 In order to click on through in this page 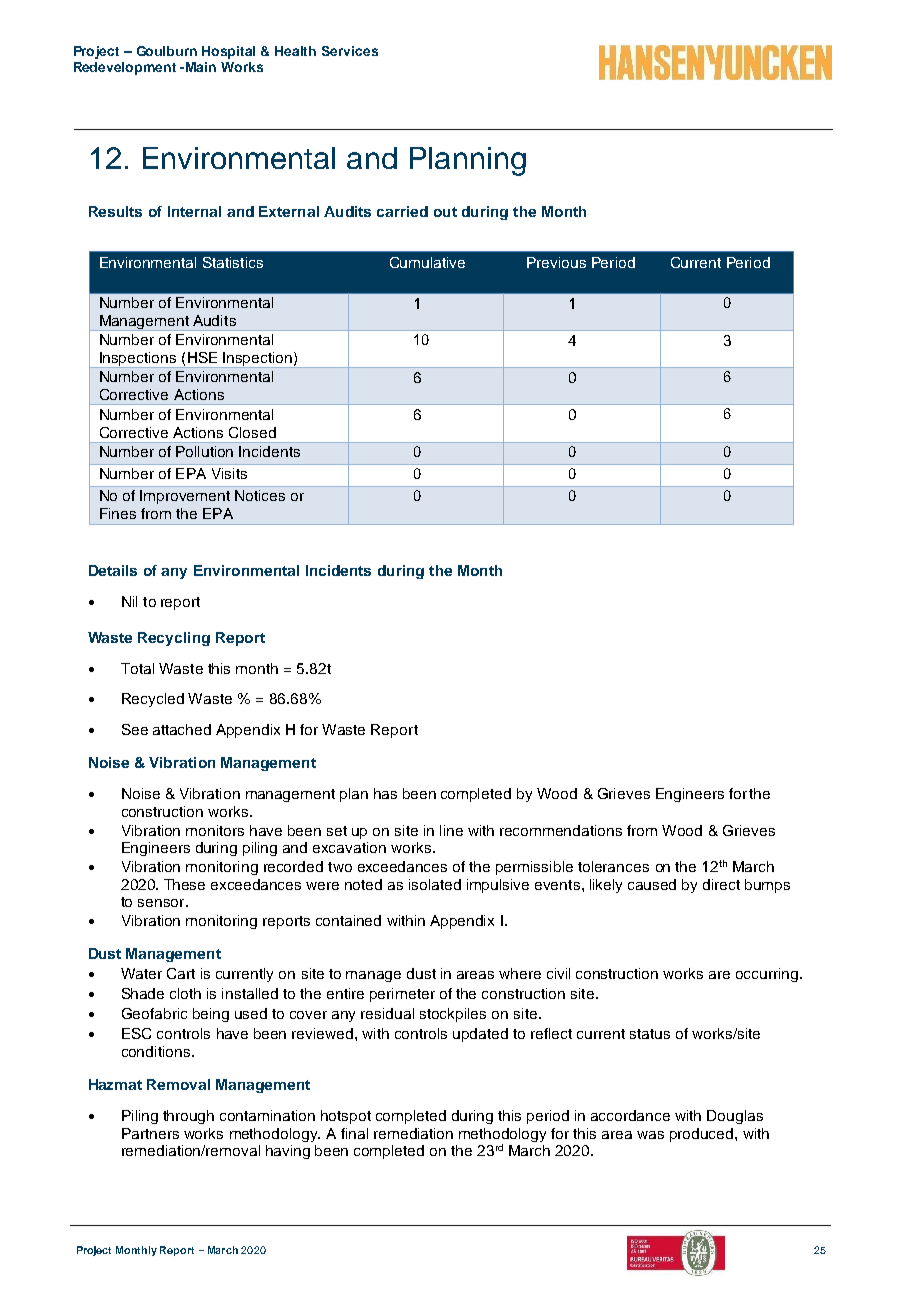, I will do `click(188, 1117)`.
